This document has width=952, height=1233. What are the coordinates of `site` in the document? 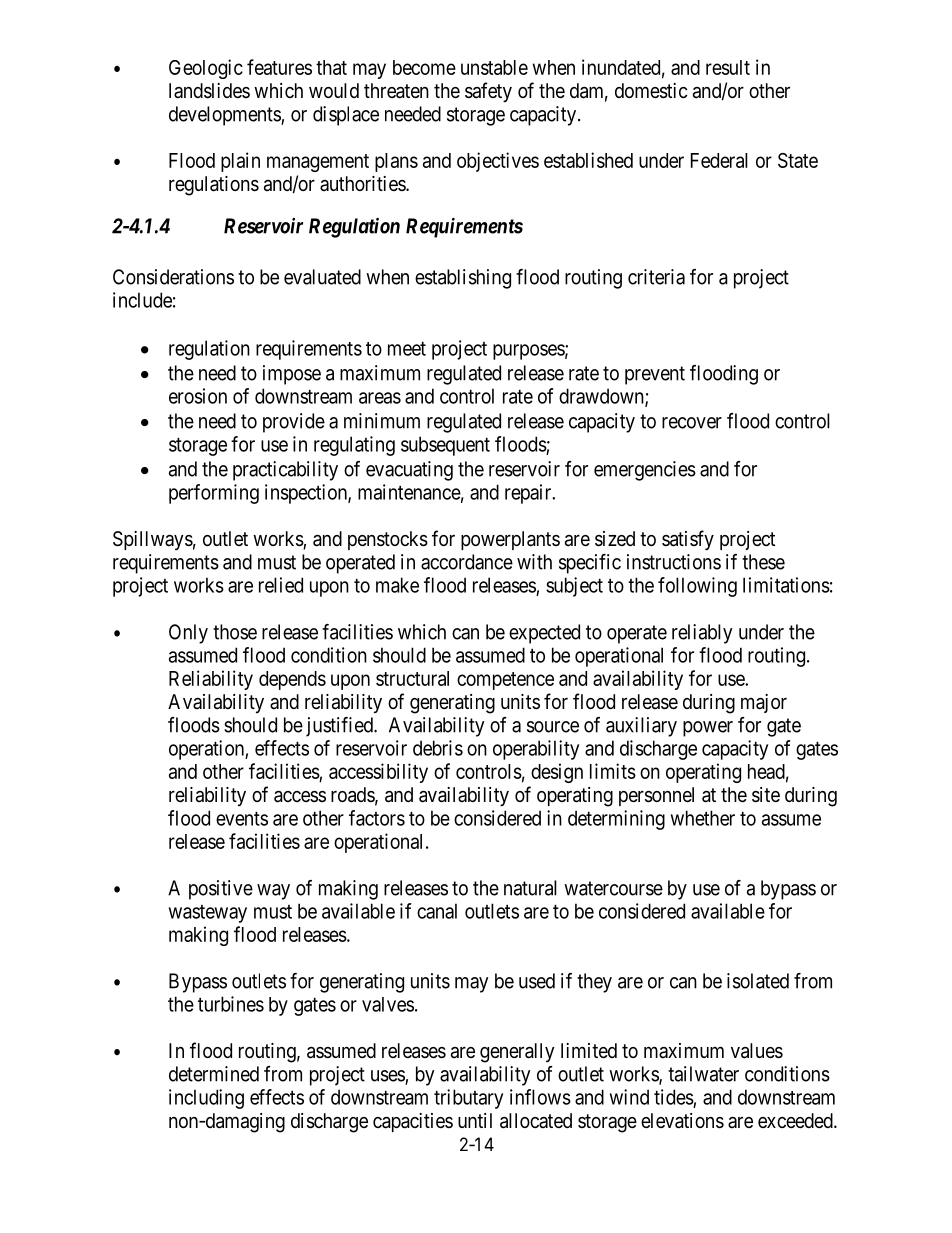 It's located at (766, 795).
